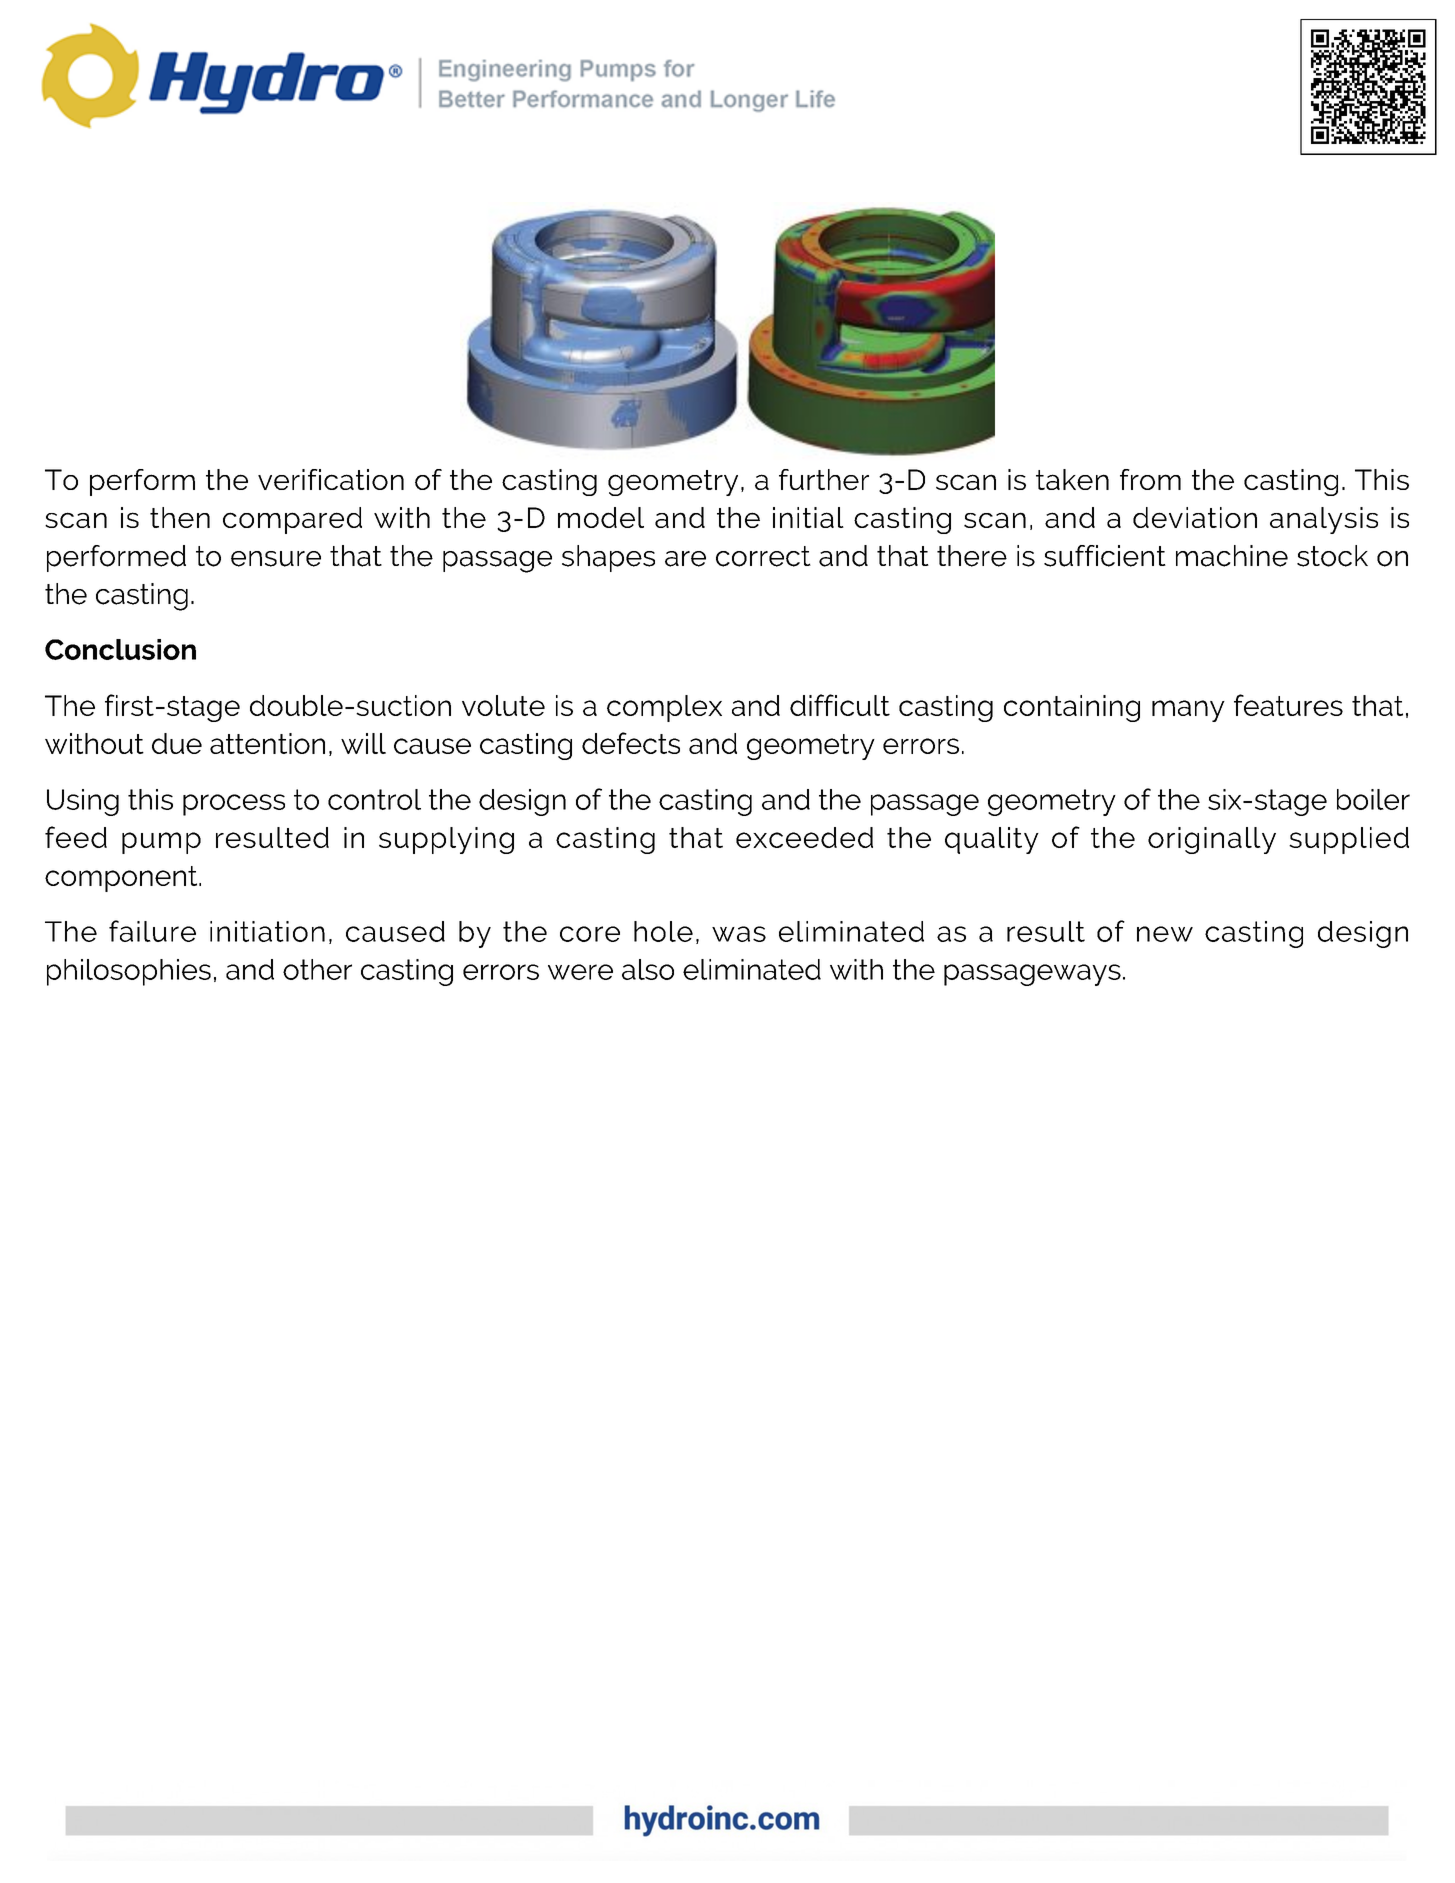 The height and width of the screenshot is (1883, 1455). Describe the element at coordinates (763, 556) in the screenshot. I see `correct` at that location.
